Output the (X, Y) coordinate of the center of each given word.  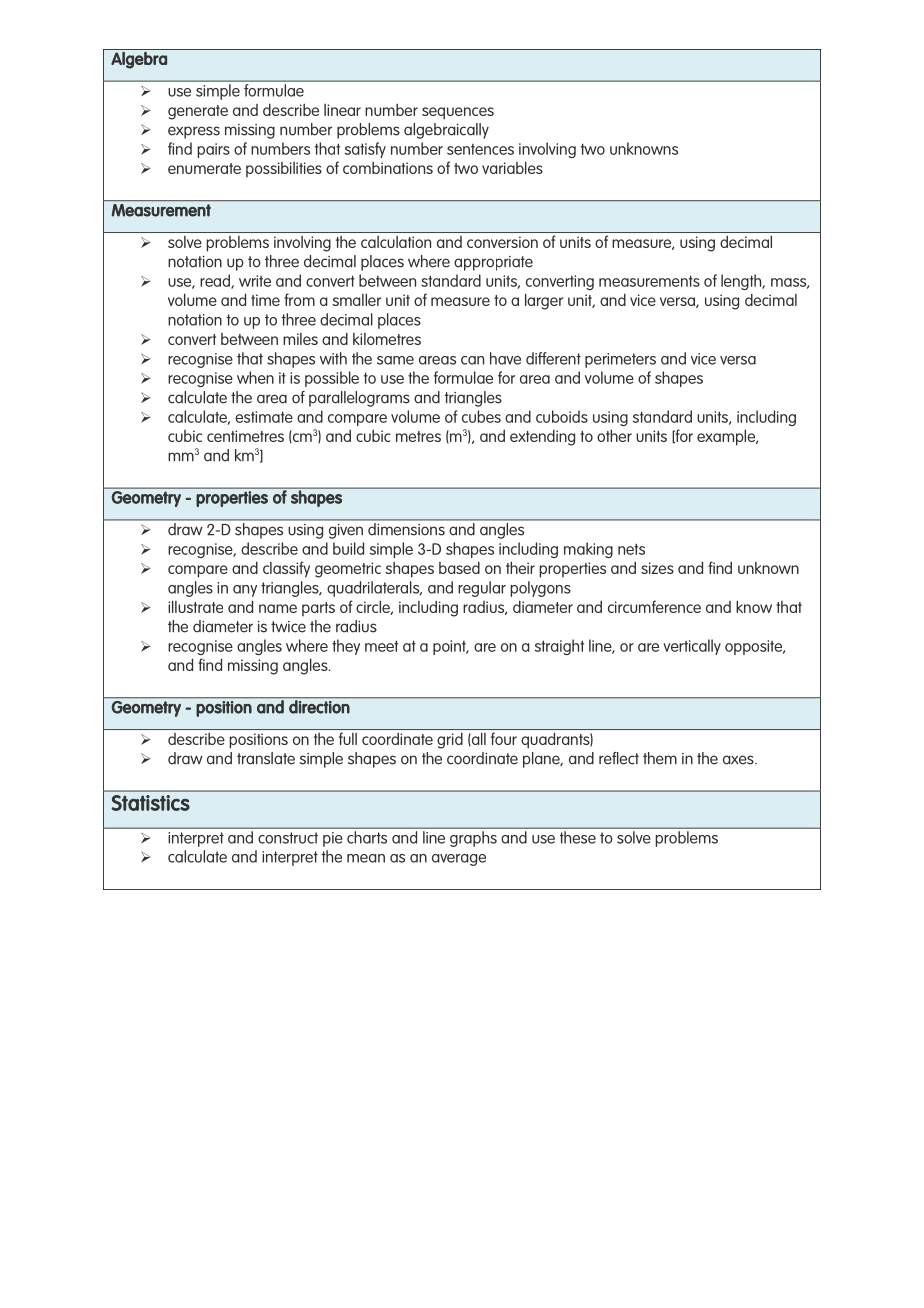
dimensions (406, 528)
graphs (473, 839)
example (727, 437)
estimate (264, 417)
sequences (458, 113)
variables (512, 167)
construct (288, 838)
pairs (213, 150)
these (578, 837)
